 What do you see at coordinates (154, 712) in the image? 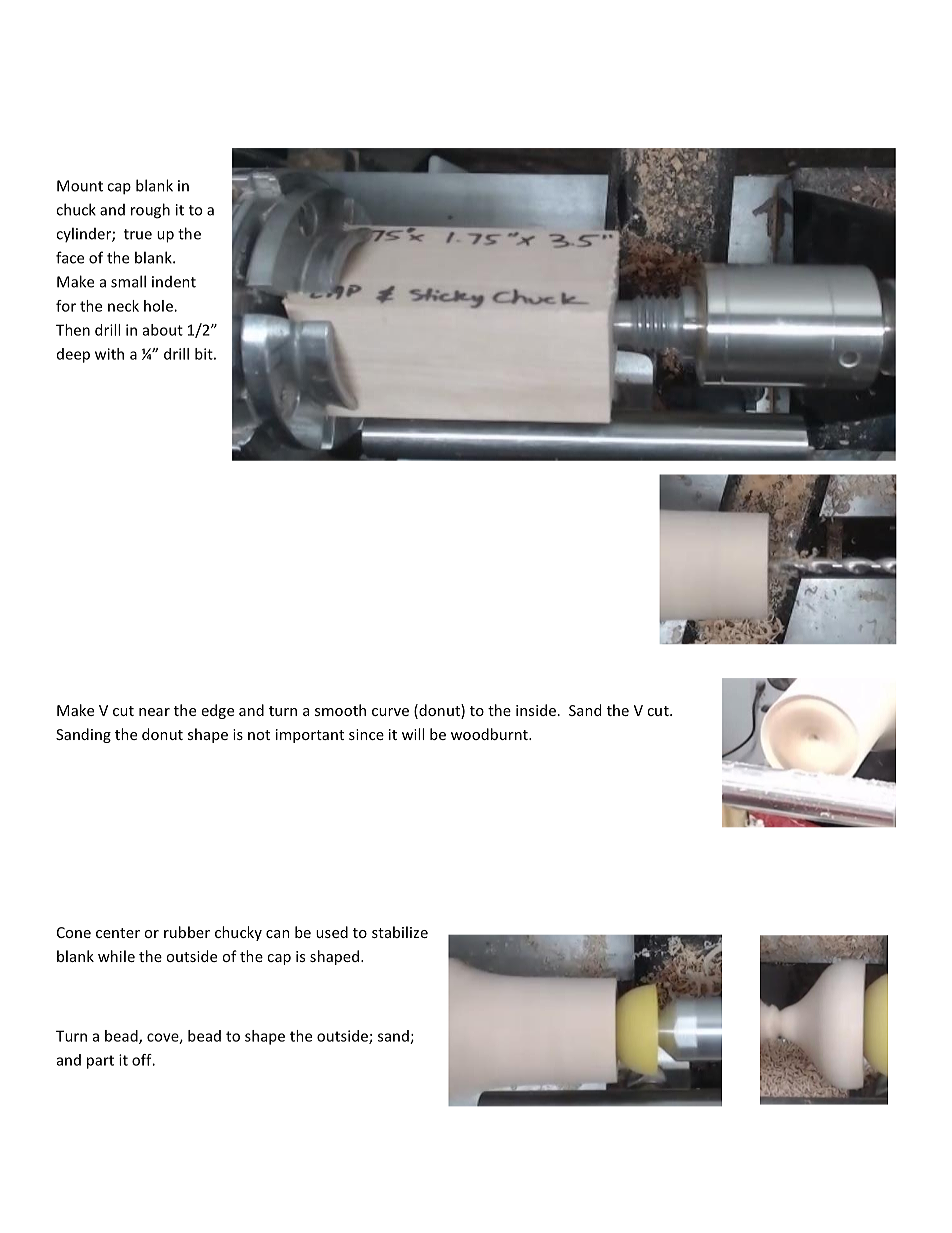
I see `near` at bounding box center [154, 712].
